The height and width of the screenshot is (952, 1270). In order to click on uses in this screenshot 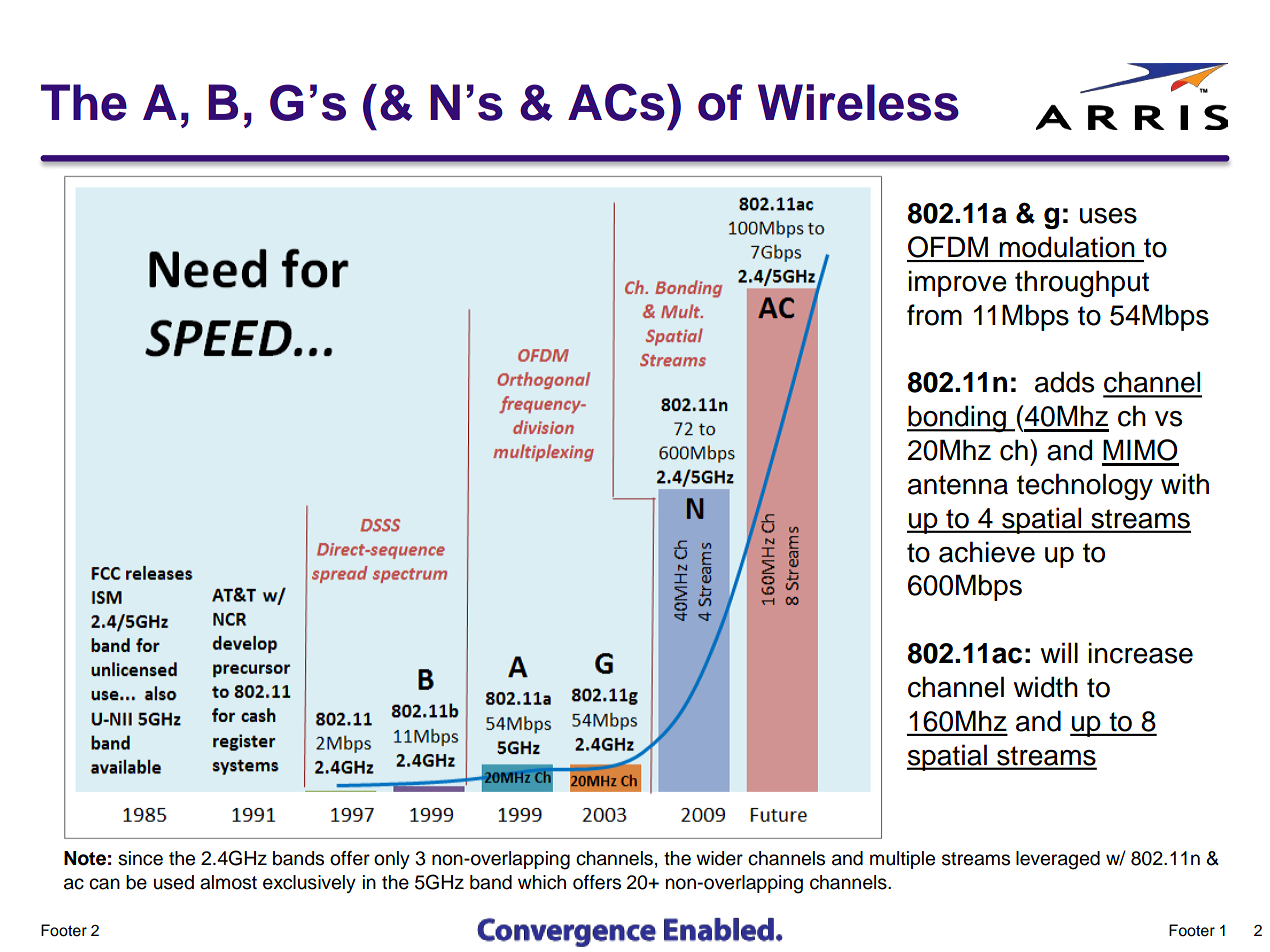, I will do `click(1108, 216)`.
